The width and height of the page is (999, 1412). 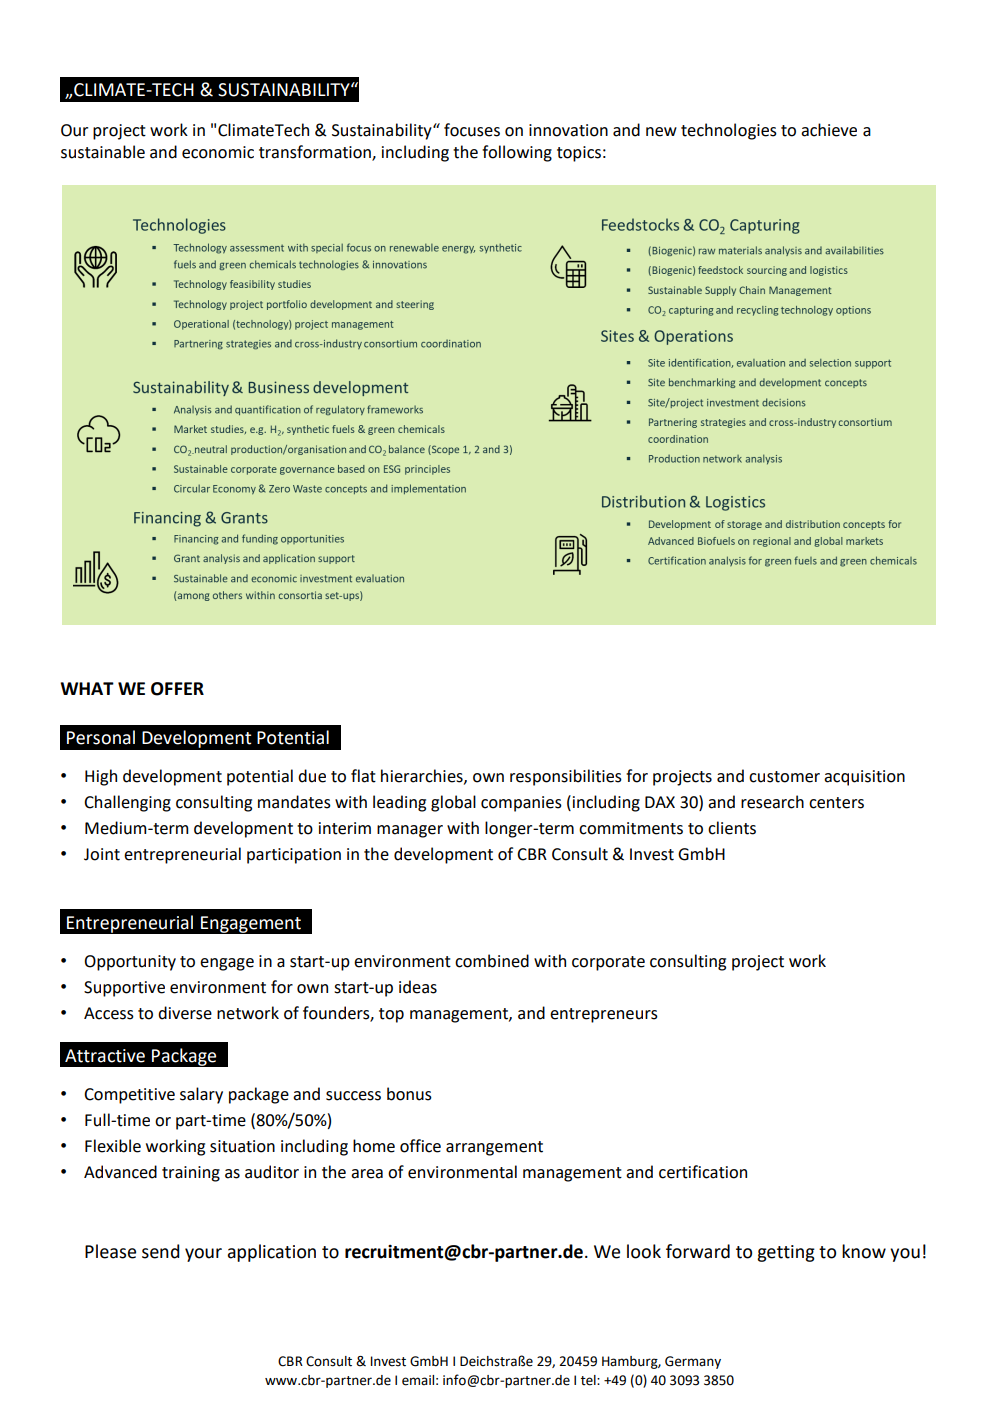 What do you see at coordinates (829, 130) in the page?
I see `achieve` at bounding box center [829, 130].
